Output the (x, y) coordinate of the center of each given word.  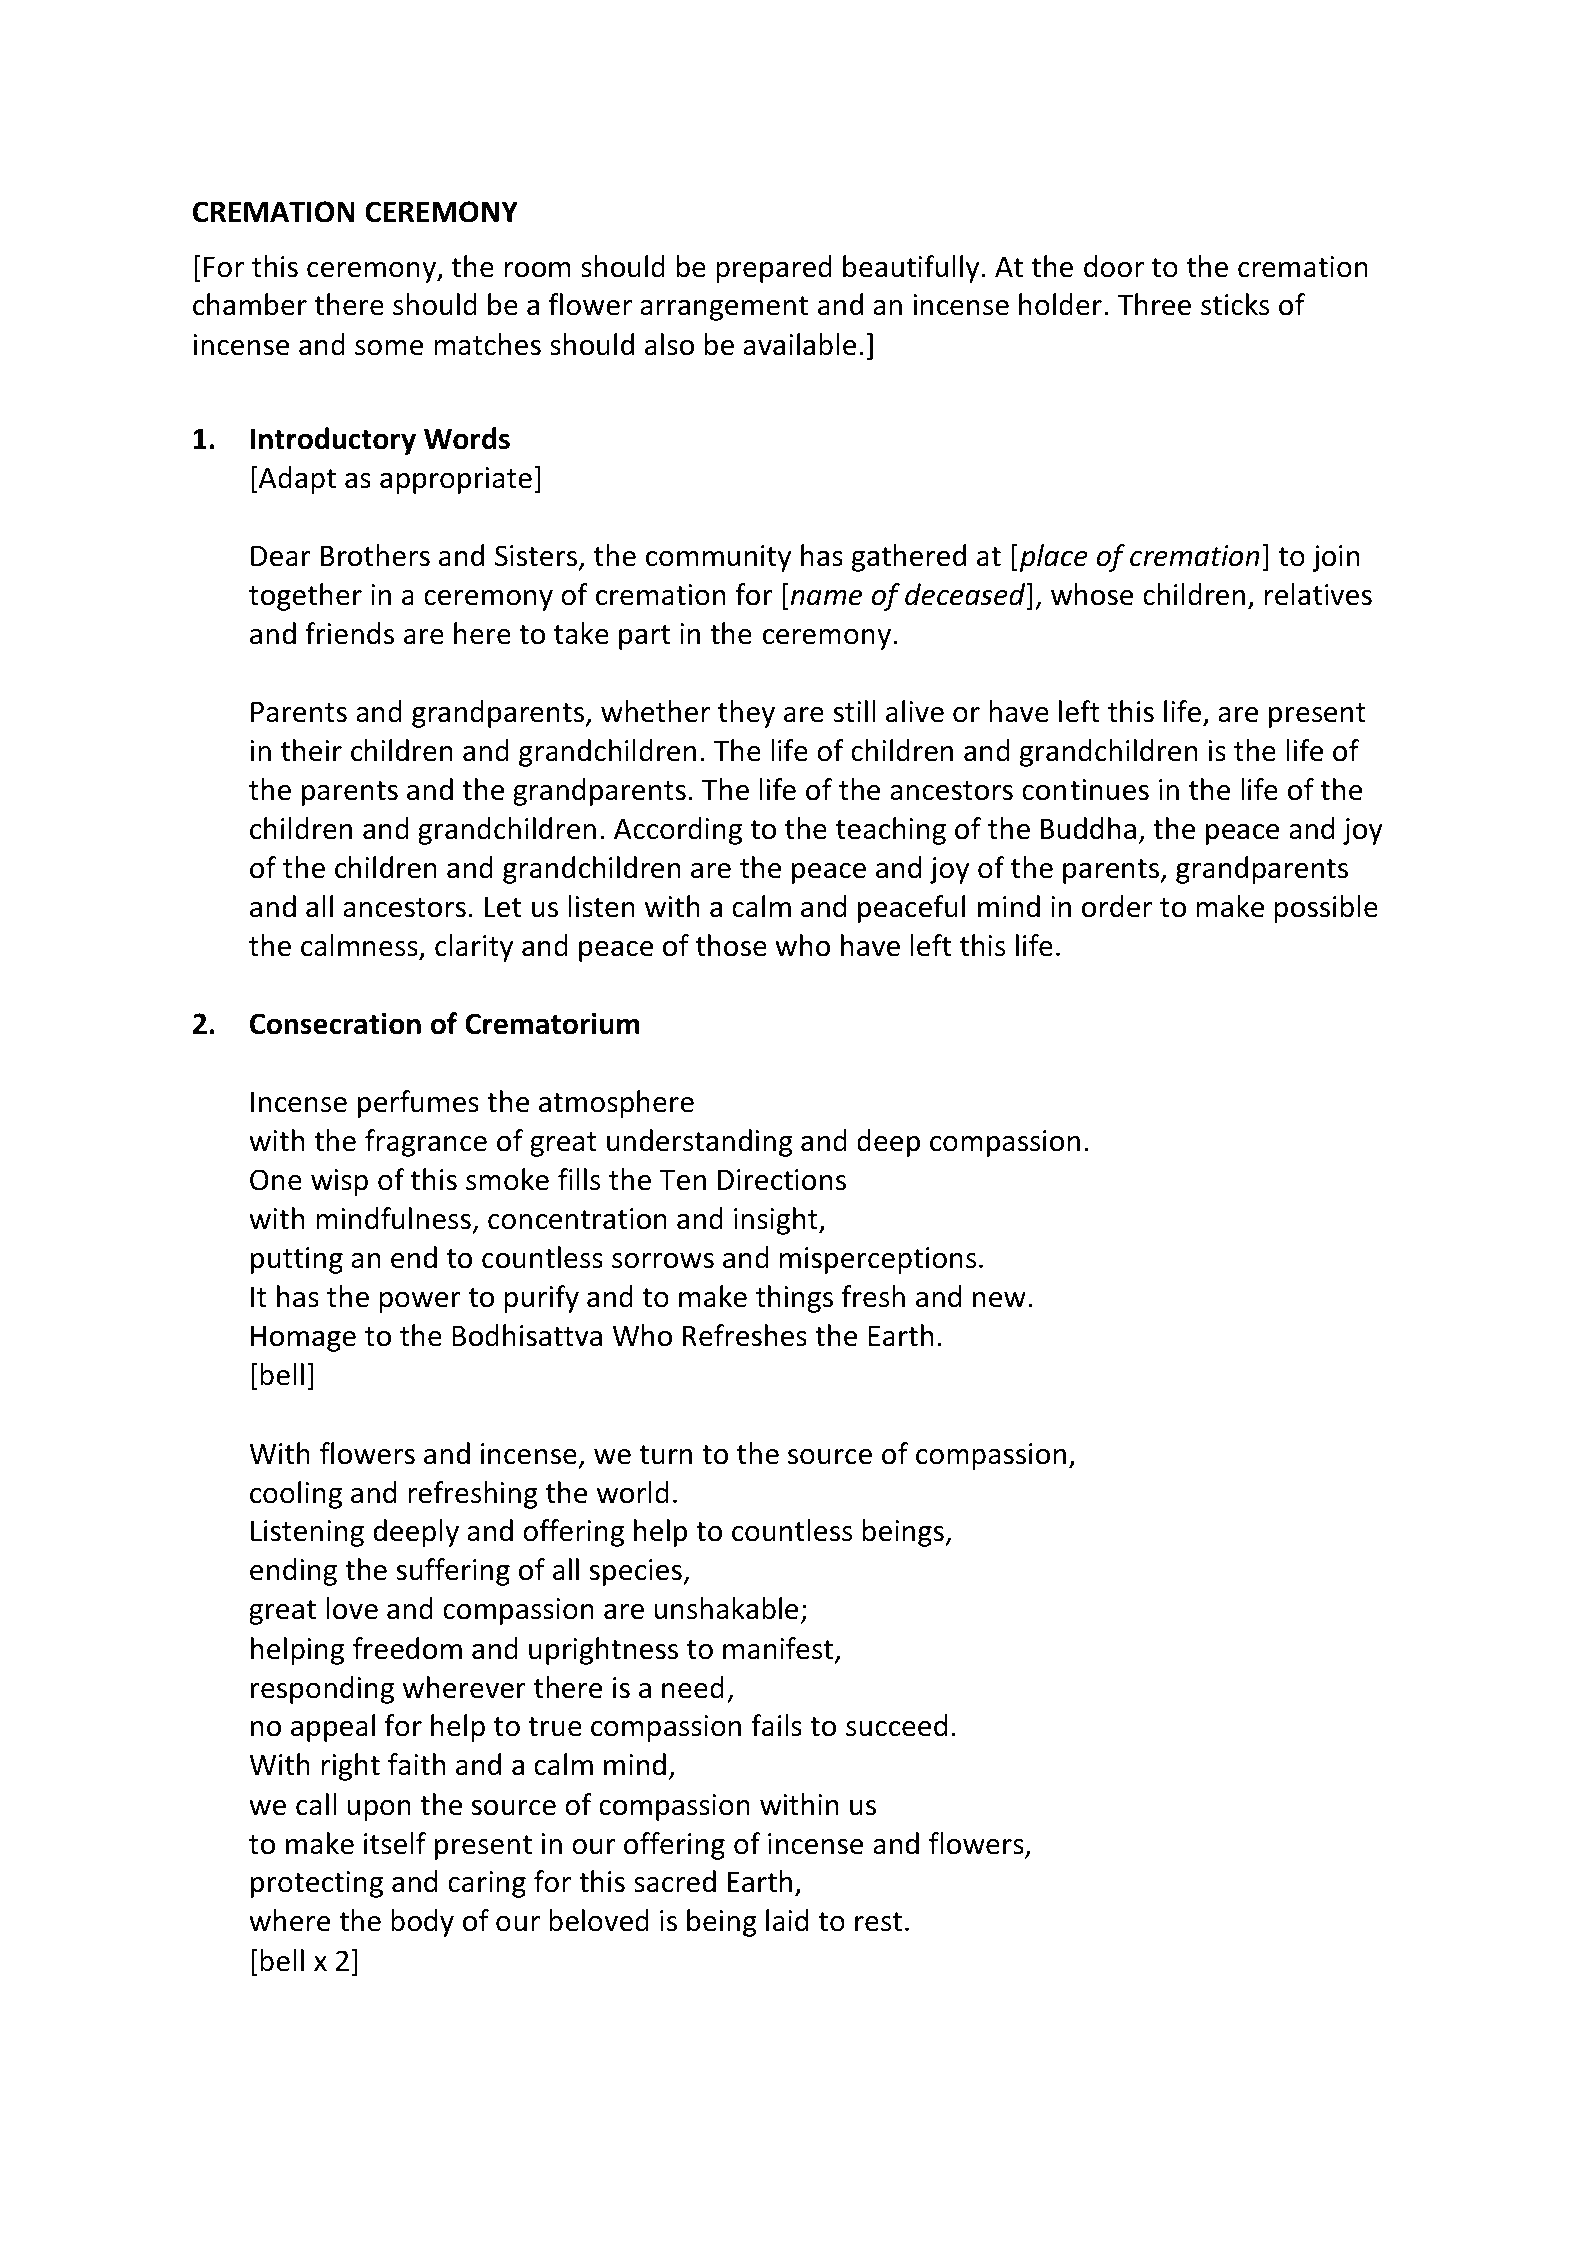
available (799, 344)
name (826, 598)
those (731, 945)
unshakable (726, 1608)
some (389, 348)
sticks (1235, 304)
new (999, 1300)
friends (349, 633)
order (1117, 906)
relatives (1318, 594)
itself (395, 1843)
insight (777, 1221)
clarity (474, 948)
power (420, 1302)
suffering (453, 1572)
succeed (896, 1725)
